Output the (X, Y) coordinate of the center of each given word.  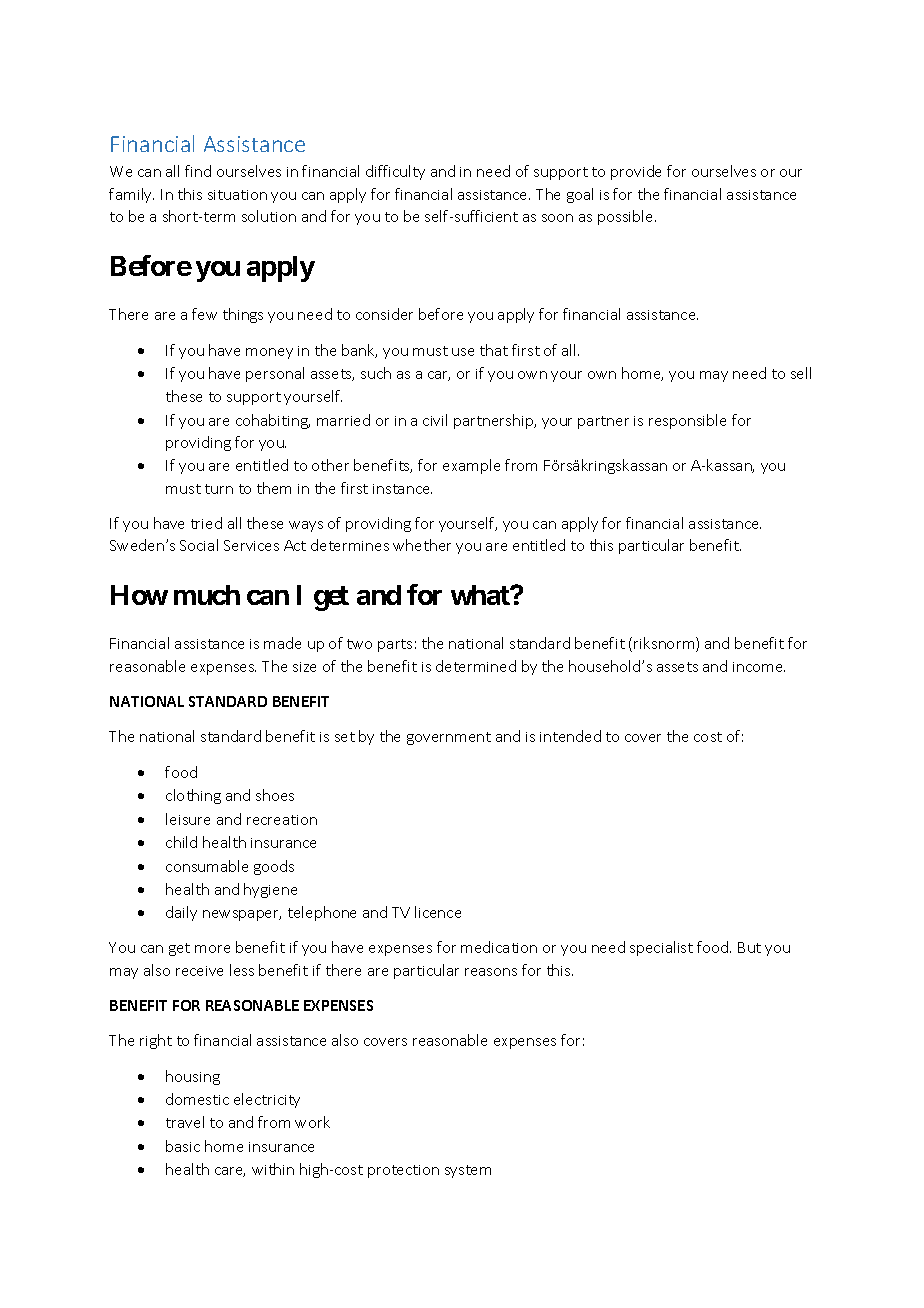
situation (237, 195)
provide (636, 172)
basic (183, 1146)
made (282, 643)
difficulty (395, 172)
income (759, 667)
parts (395, 645)
